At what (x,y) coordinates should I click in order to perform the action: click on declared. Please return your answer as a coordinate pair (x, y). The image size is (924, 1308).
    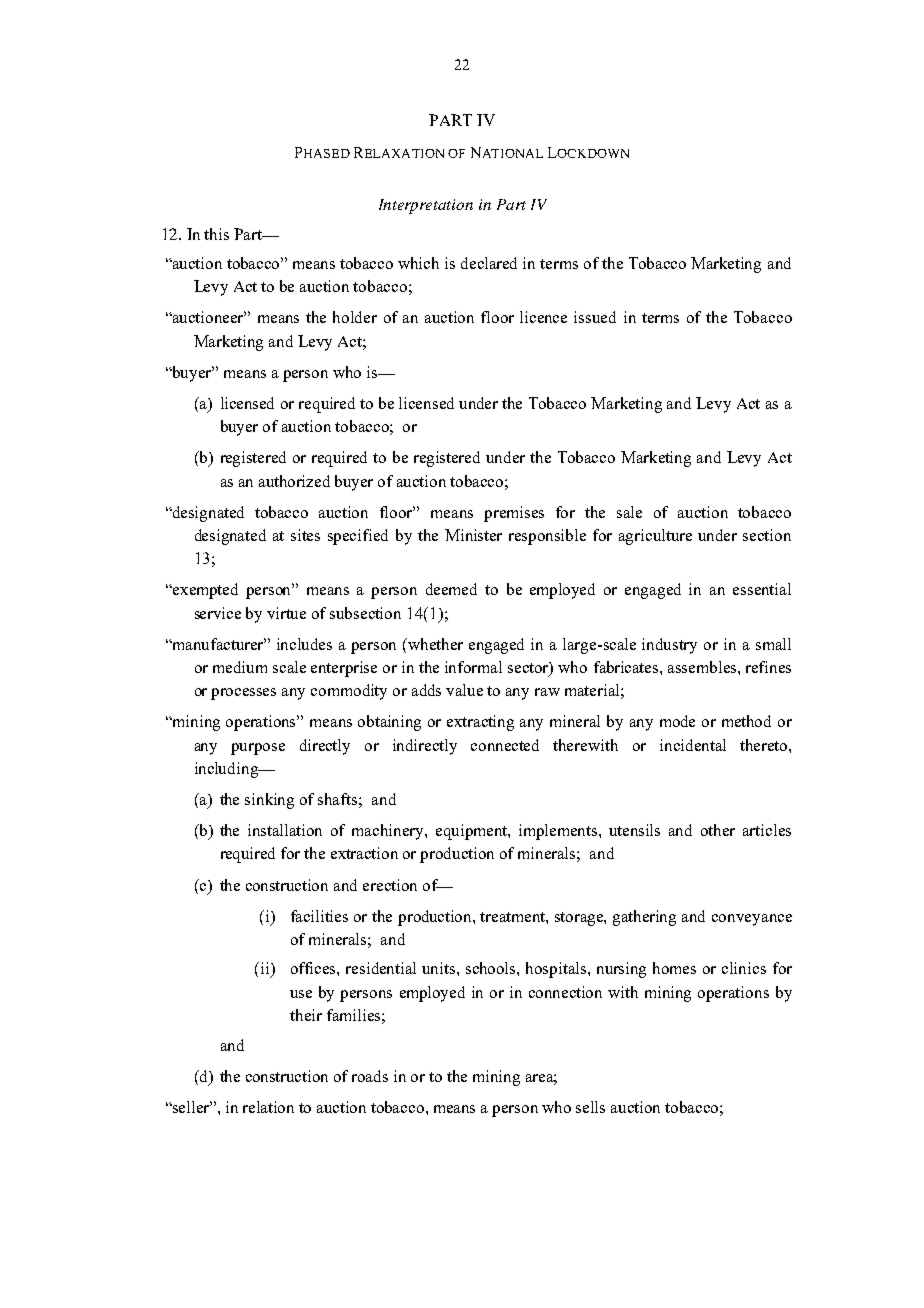
    Looking at the image, I should click on (489, 263).
